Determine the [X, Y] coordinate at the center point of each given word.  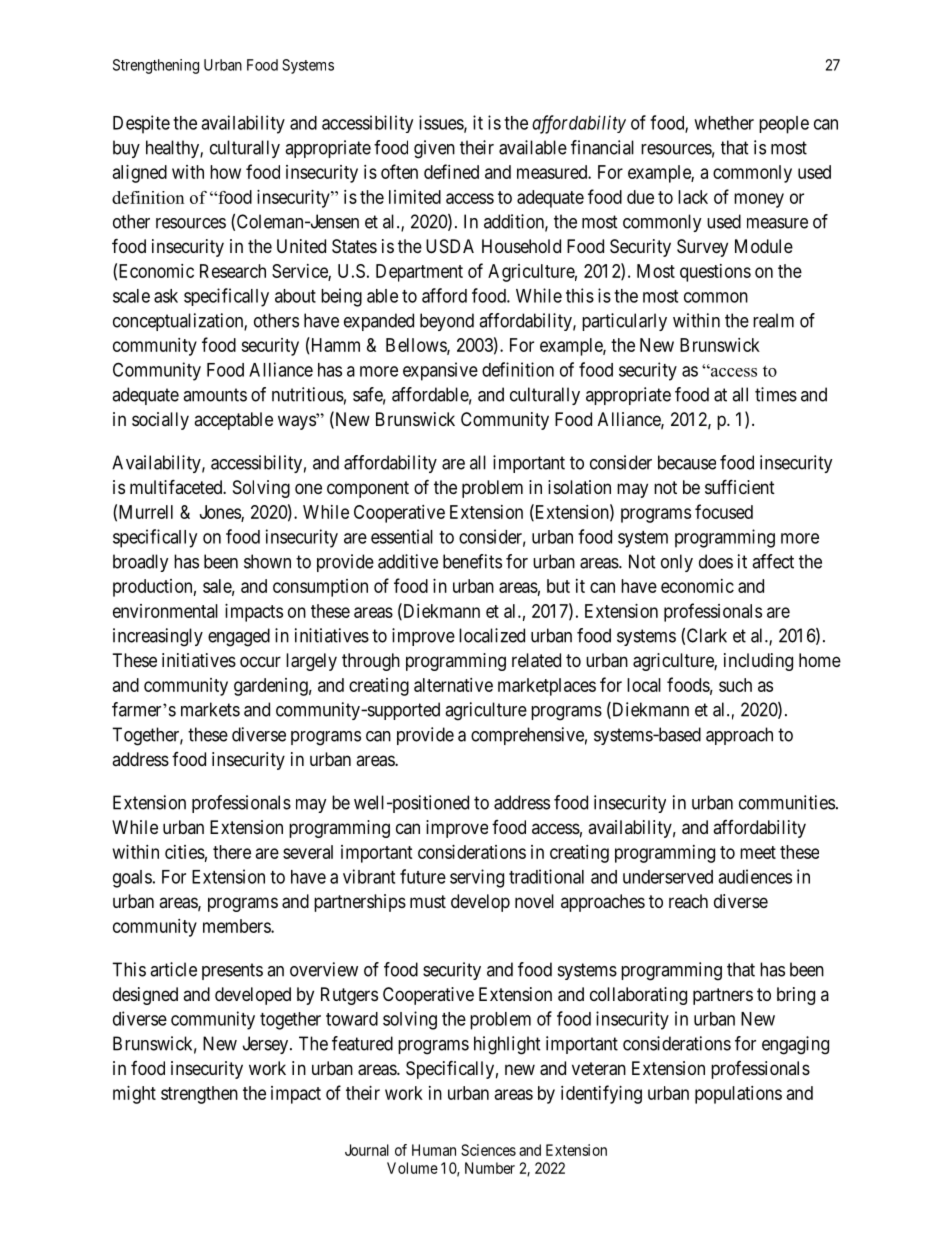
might [134, 1095]
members [237, 926]
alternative [453, 685]
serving [477, 878]
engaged [239, 637]
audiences [755, 876]
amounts [215, 395]
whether [724, 123]
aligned [140, 174]
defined [451, 171]
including [758, 662]
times [776, 394]
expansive [440, 371]
